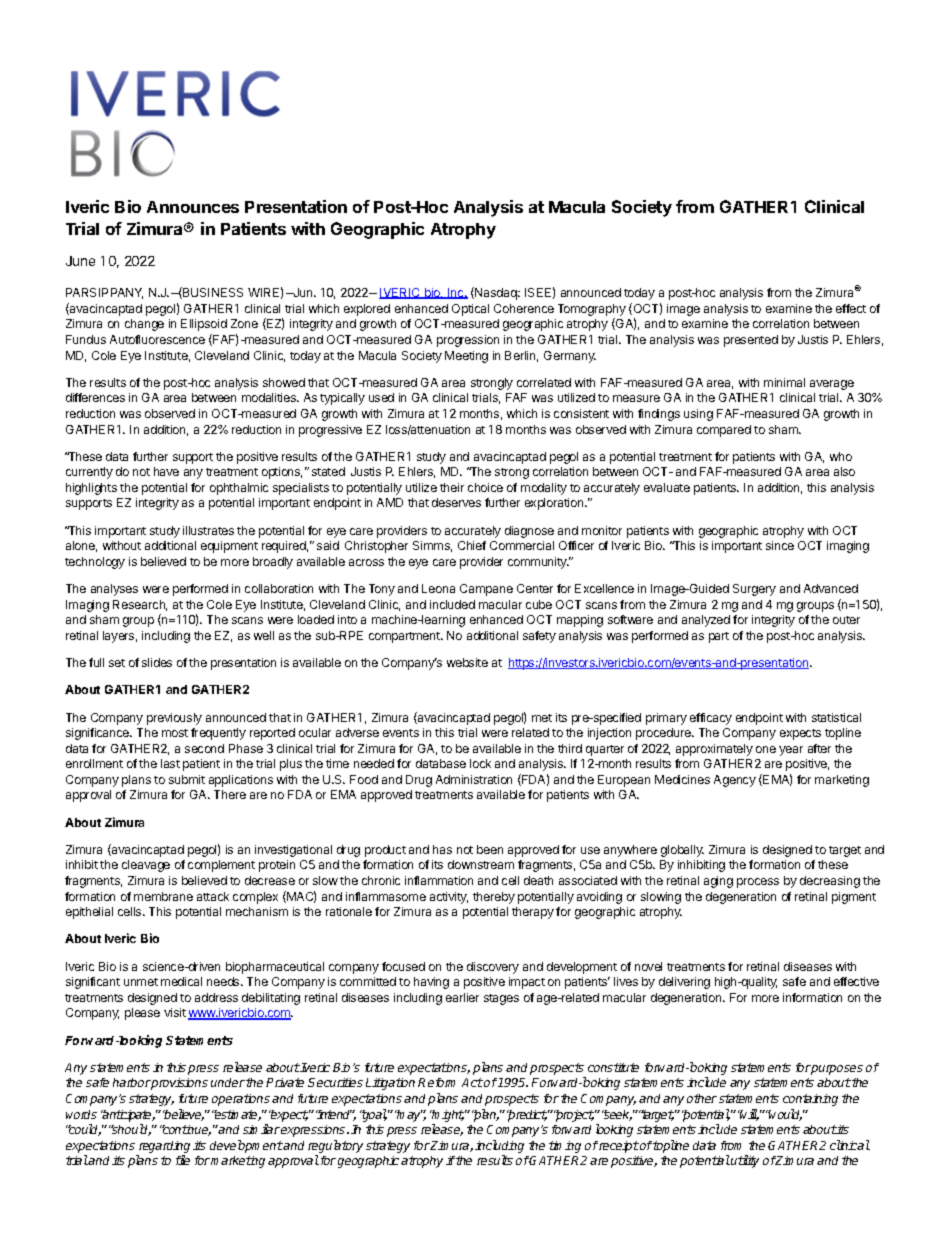 The width and height of the document is (952, 1233). Describe the element at coordinates (745, 1161) in the document. I see `utility` at that location.
